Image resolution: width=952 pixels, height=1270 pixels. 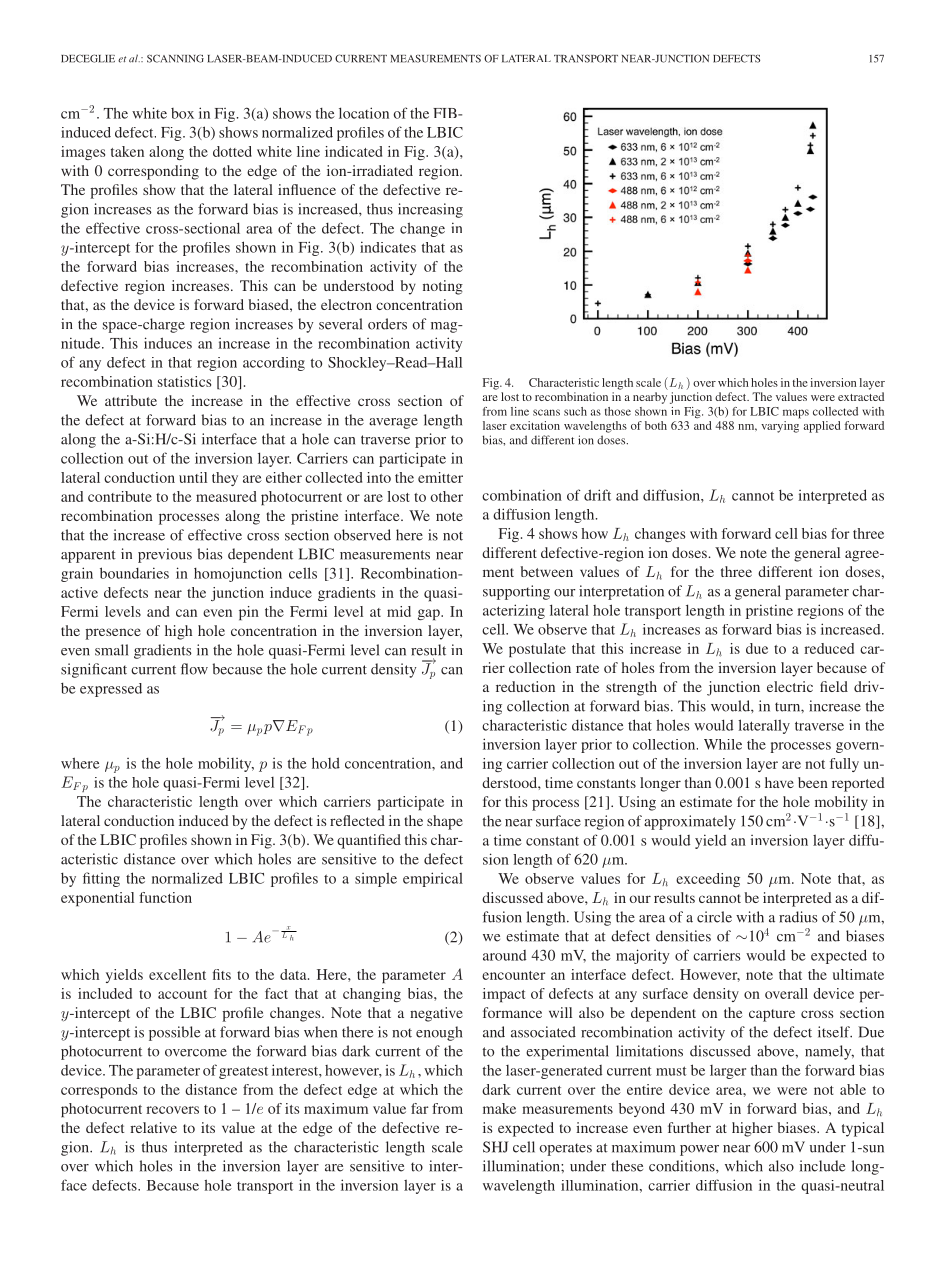 I want to click on empirical, so click(x=433, y=879).
